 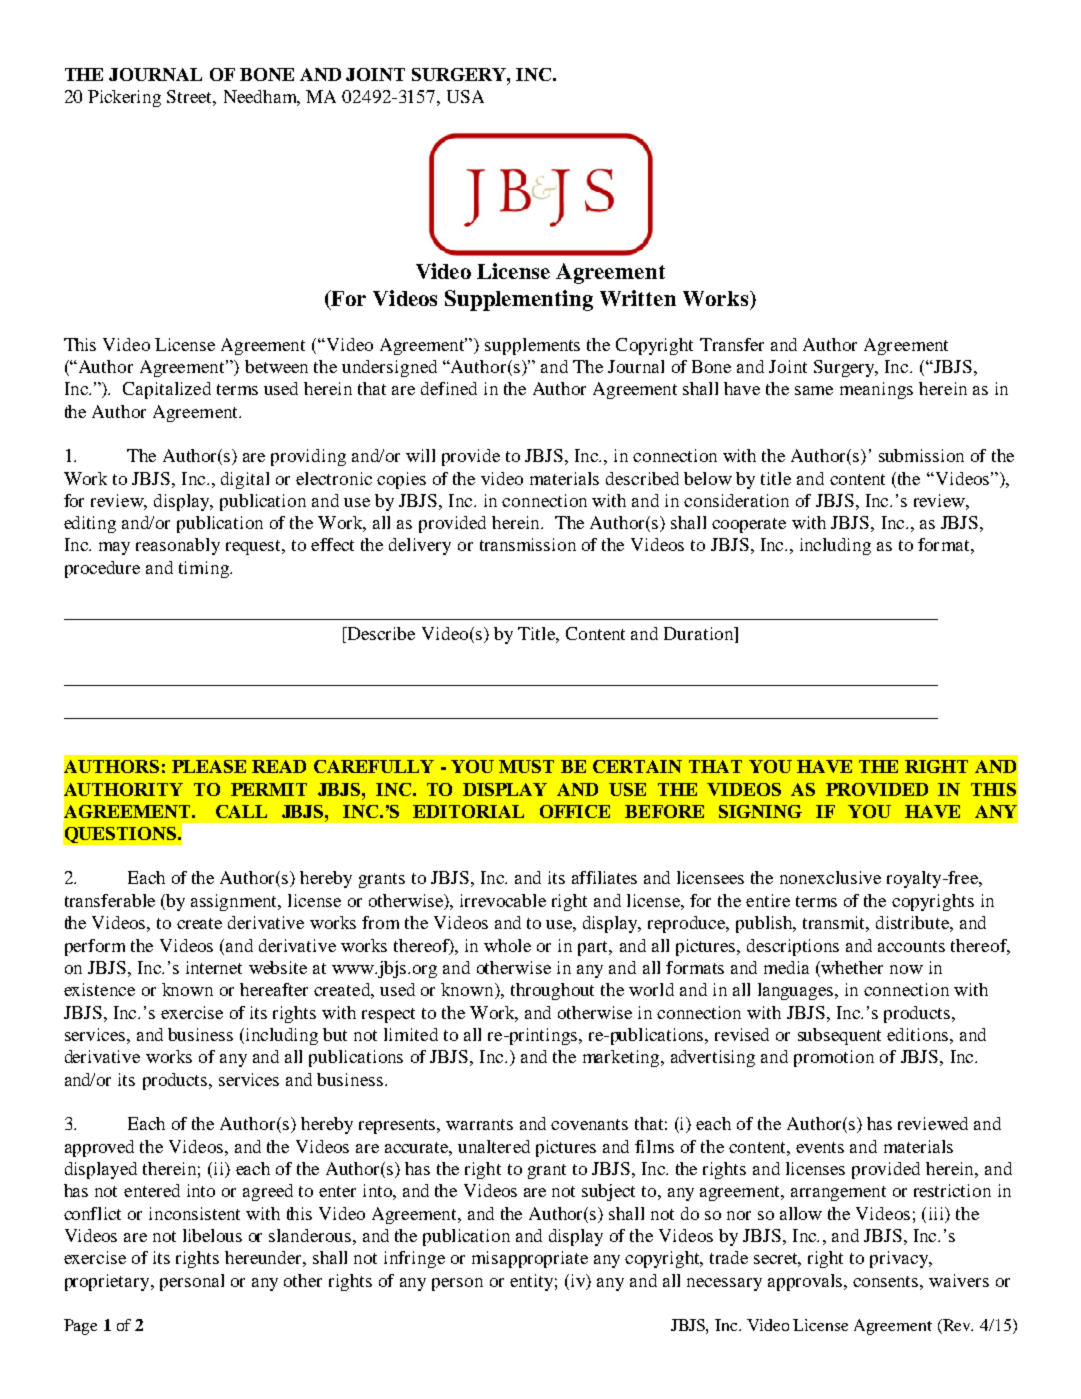 What do you see at coordinates (124, 98) in the screenshot?
I see `Pickering` at bounding box center [124, 98].
